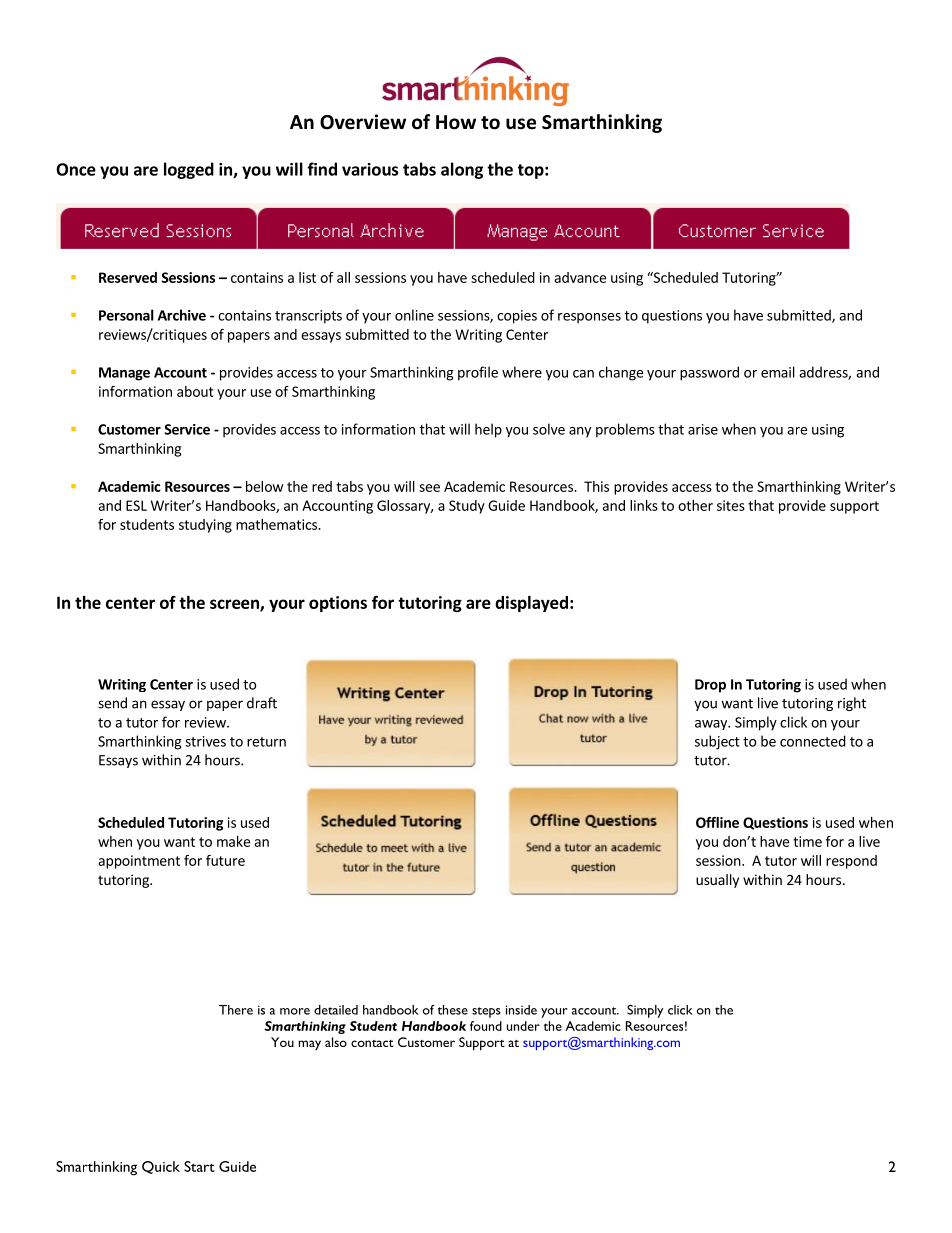  What do you see at coordinates (189, 170) in the page?
I see `logged` at bounding box center [189, 170].
